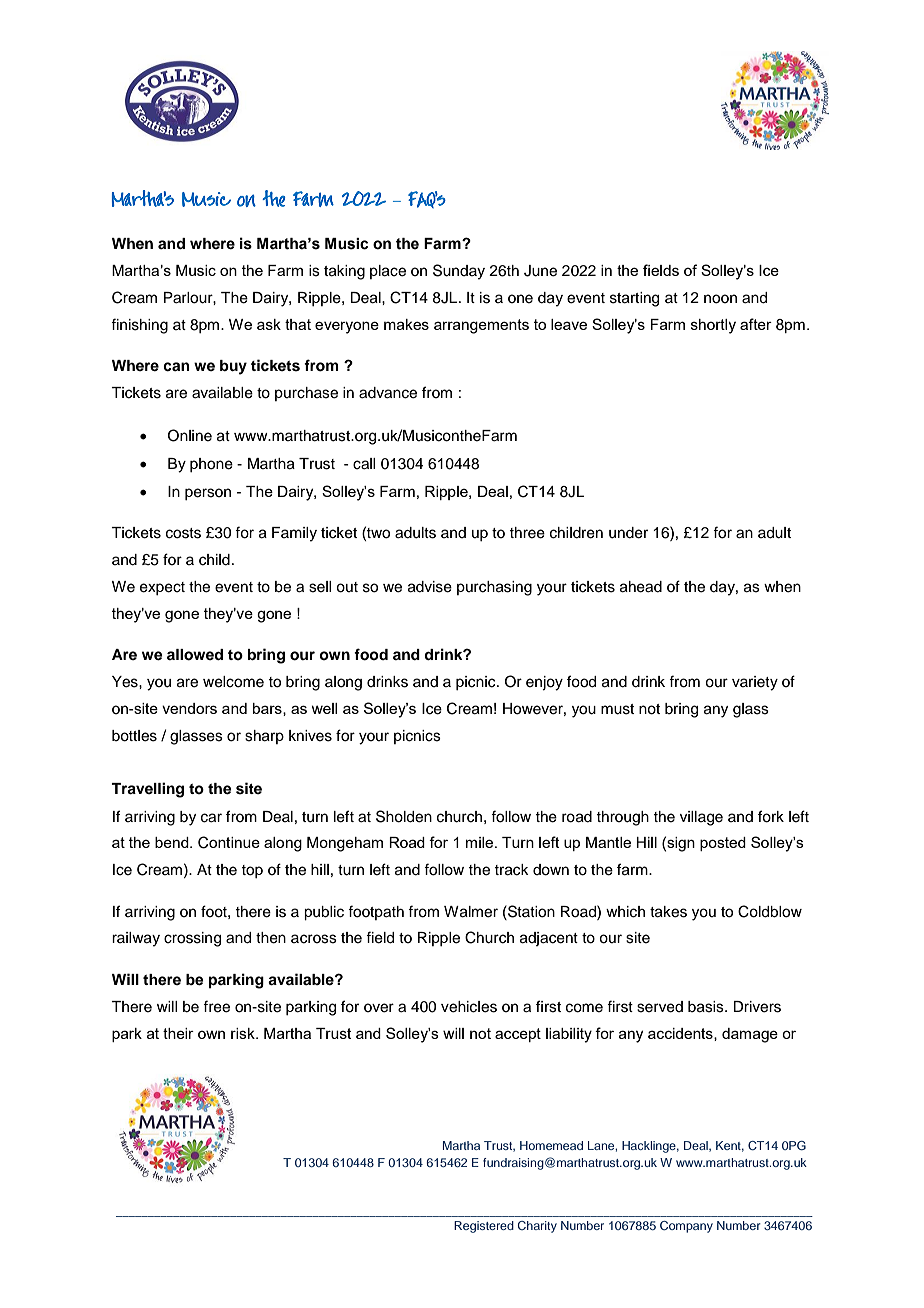  Describe the element at coordinates (511, 870) in the image. I see `track` at that location.
